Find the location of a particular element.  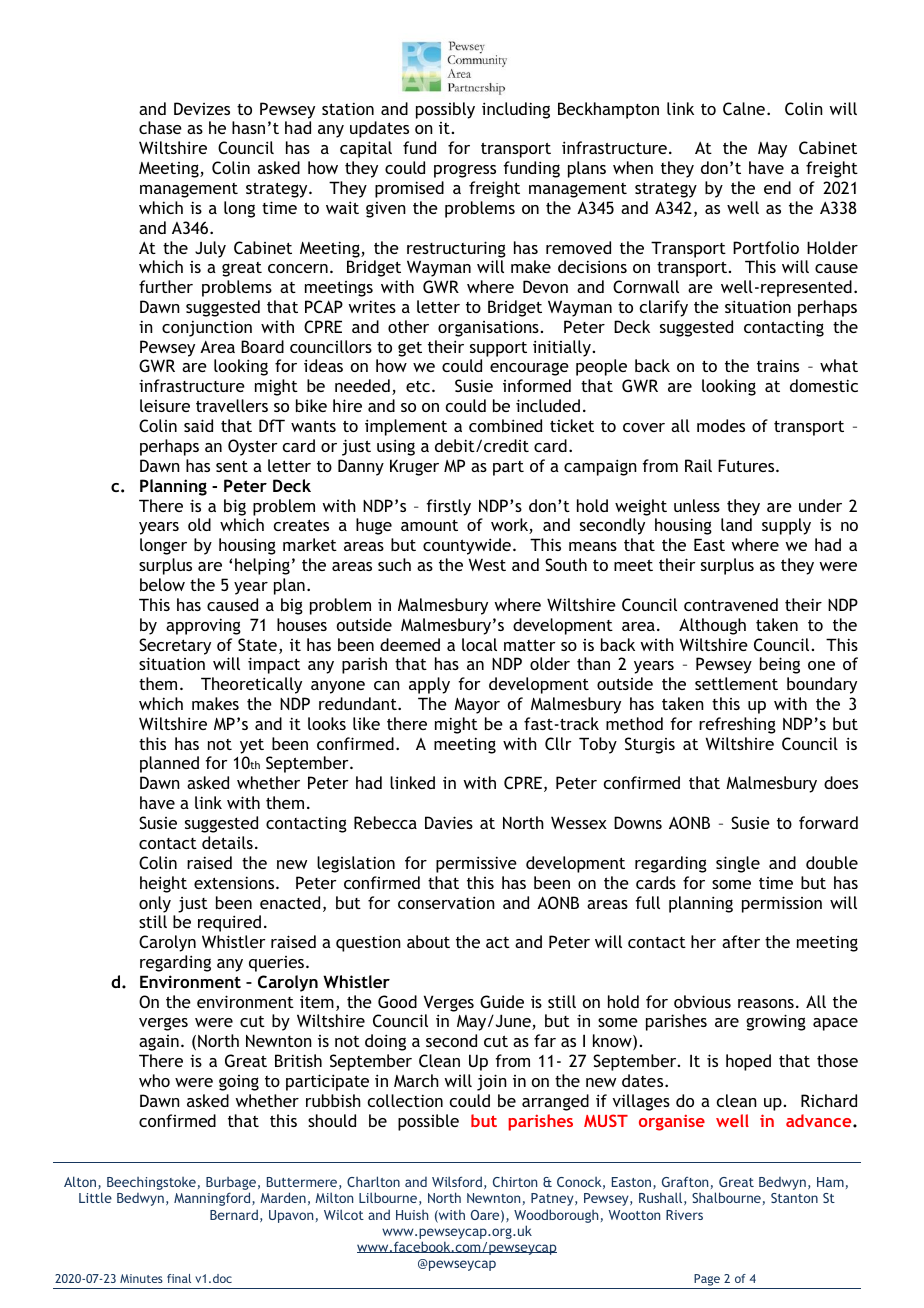

after is located at coordinates (741, 941).
